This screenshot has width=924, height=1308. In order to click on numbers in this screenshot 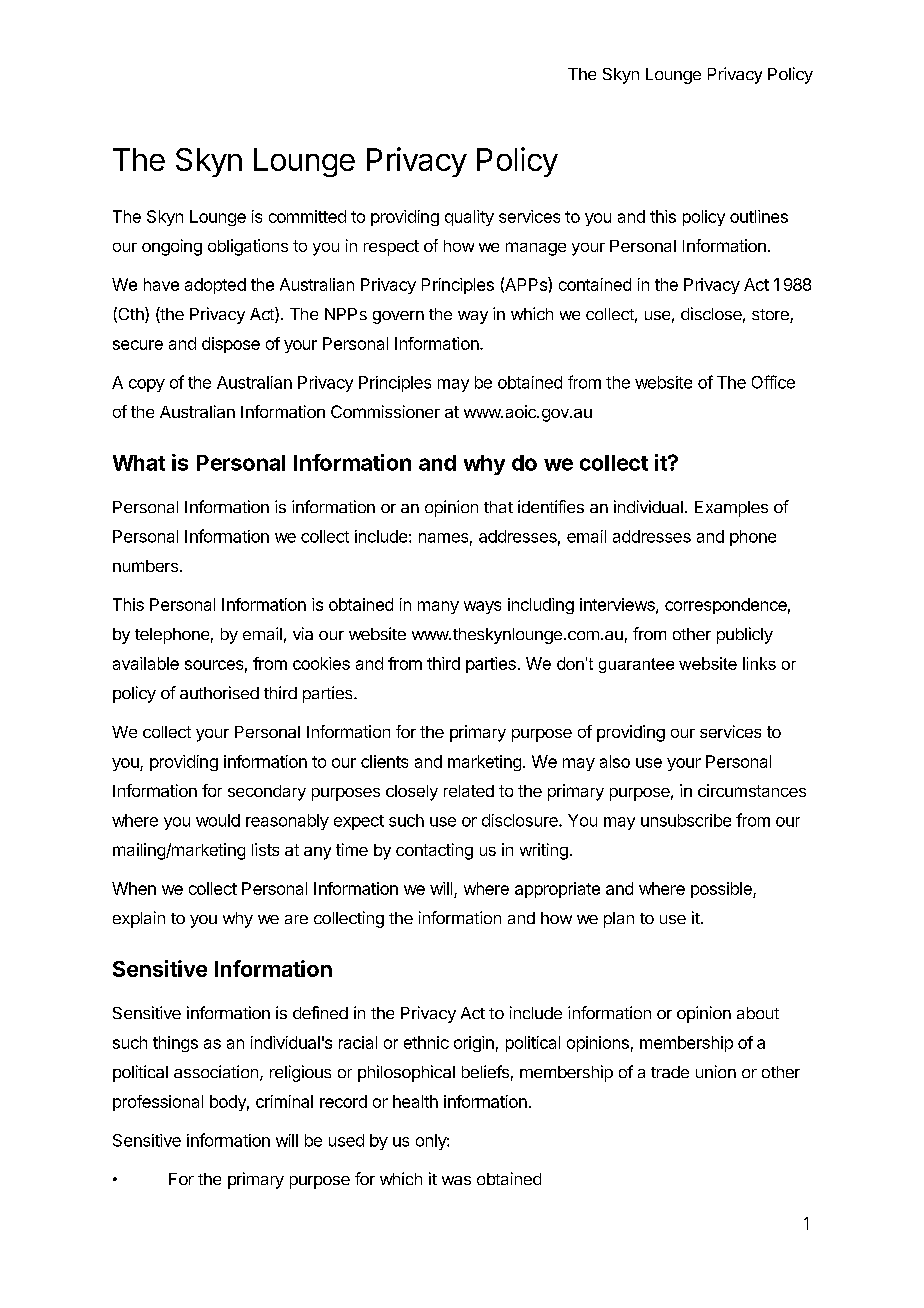, I will do `click(145, 566)`.
